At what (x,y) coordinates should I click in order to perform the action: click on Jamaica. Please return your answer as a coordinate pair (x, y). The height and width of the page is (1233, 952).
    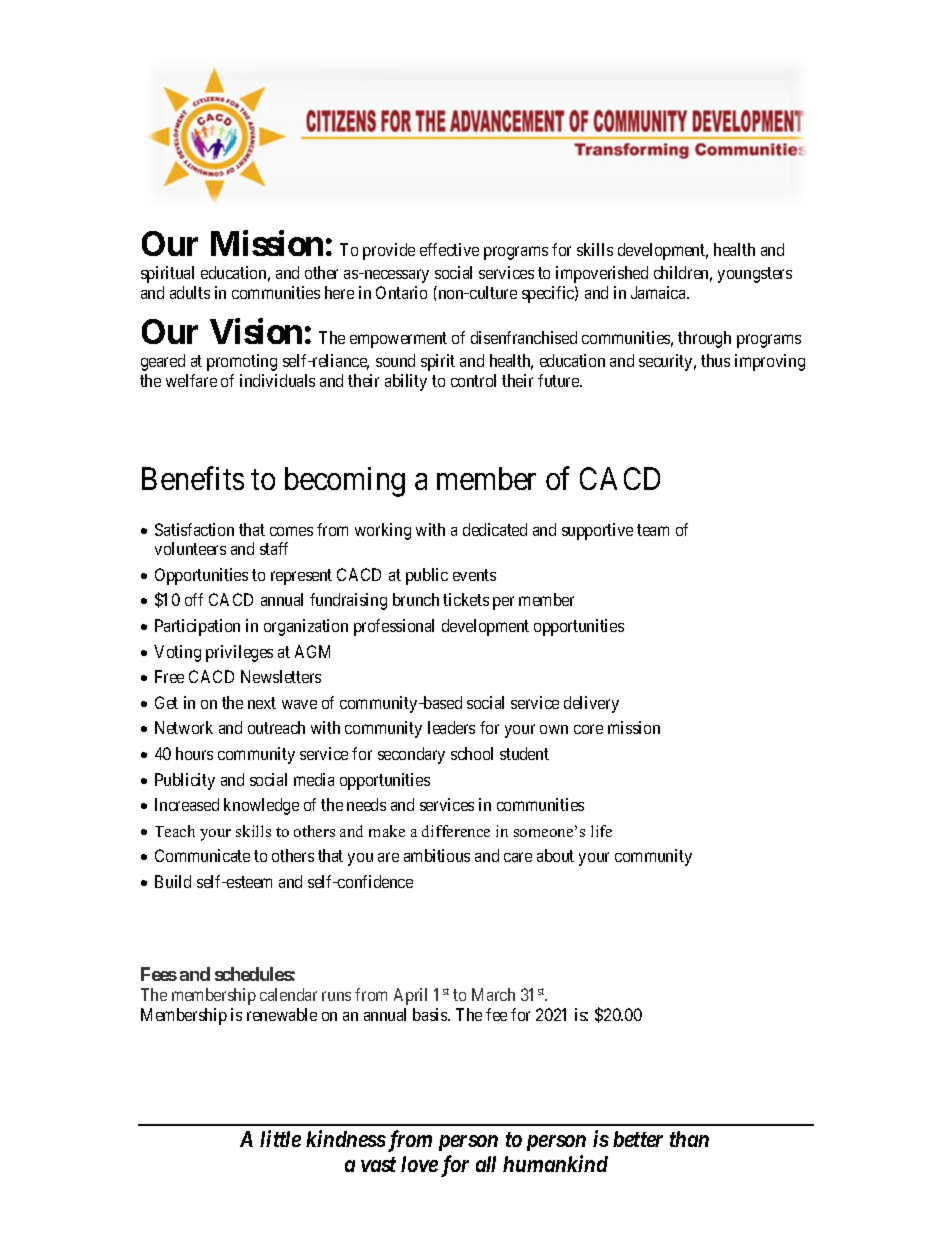
    Looking at the image, I should click on (660, 292).
